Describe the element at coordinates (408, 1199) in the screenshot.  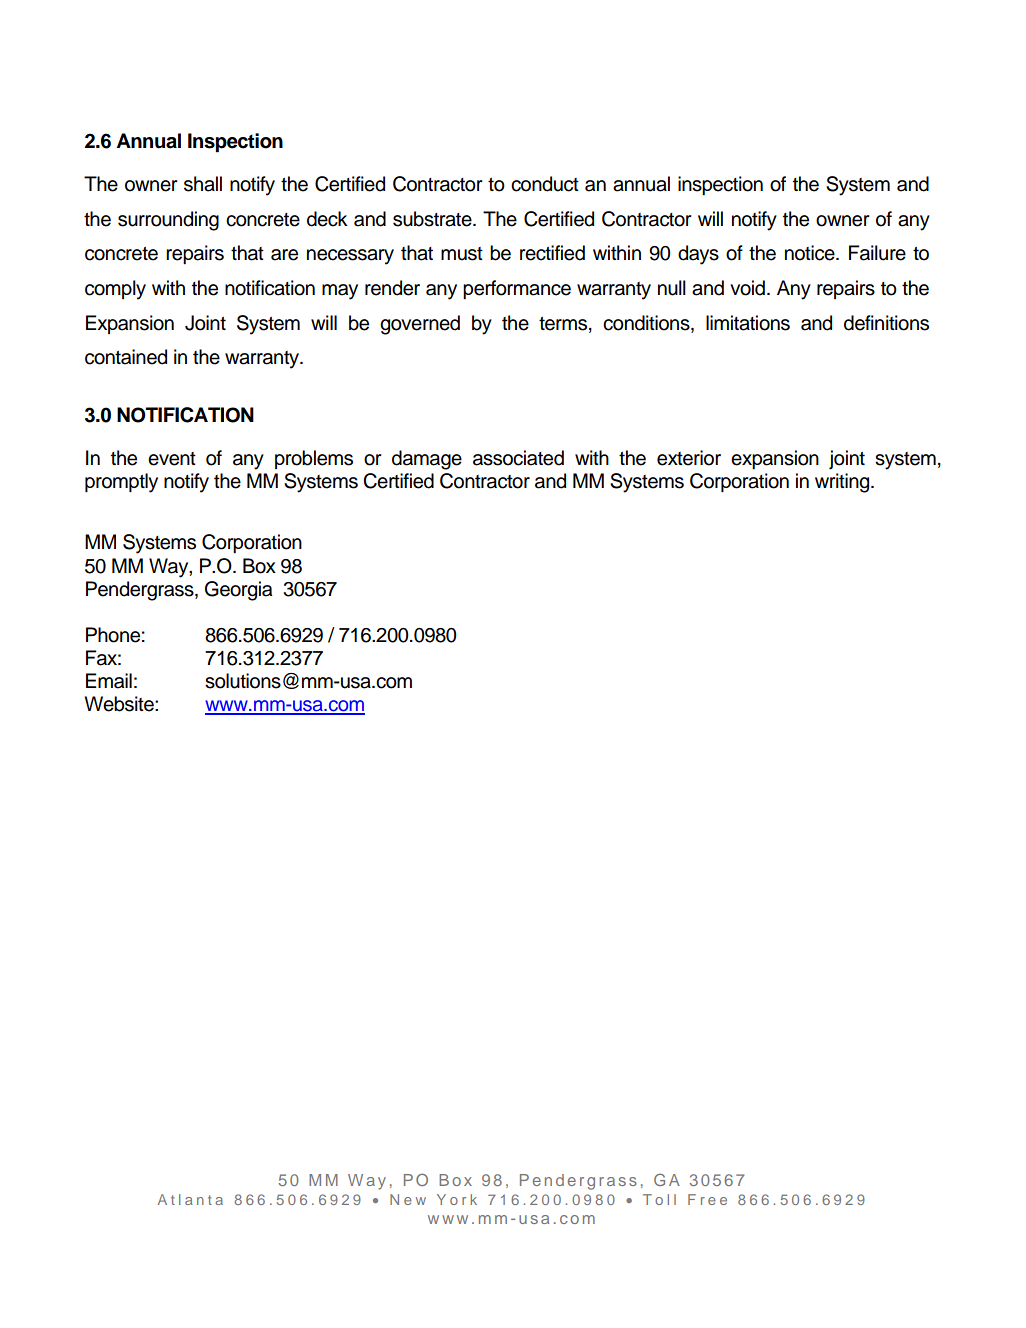
I see `New` at that location.
